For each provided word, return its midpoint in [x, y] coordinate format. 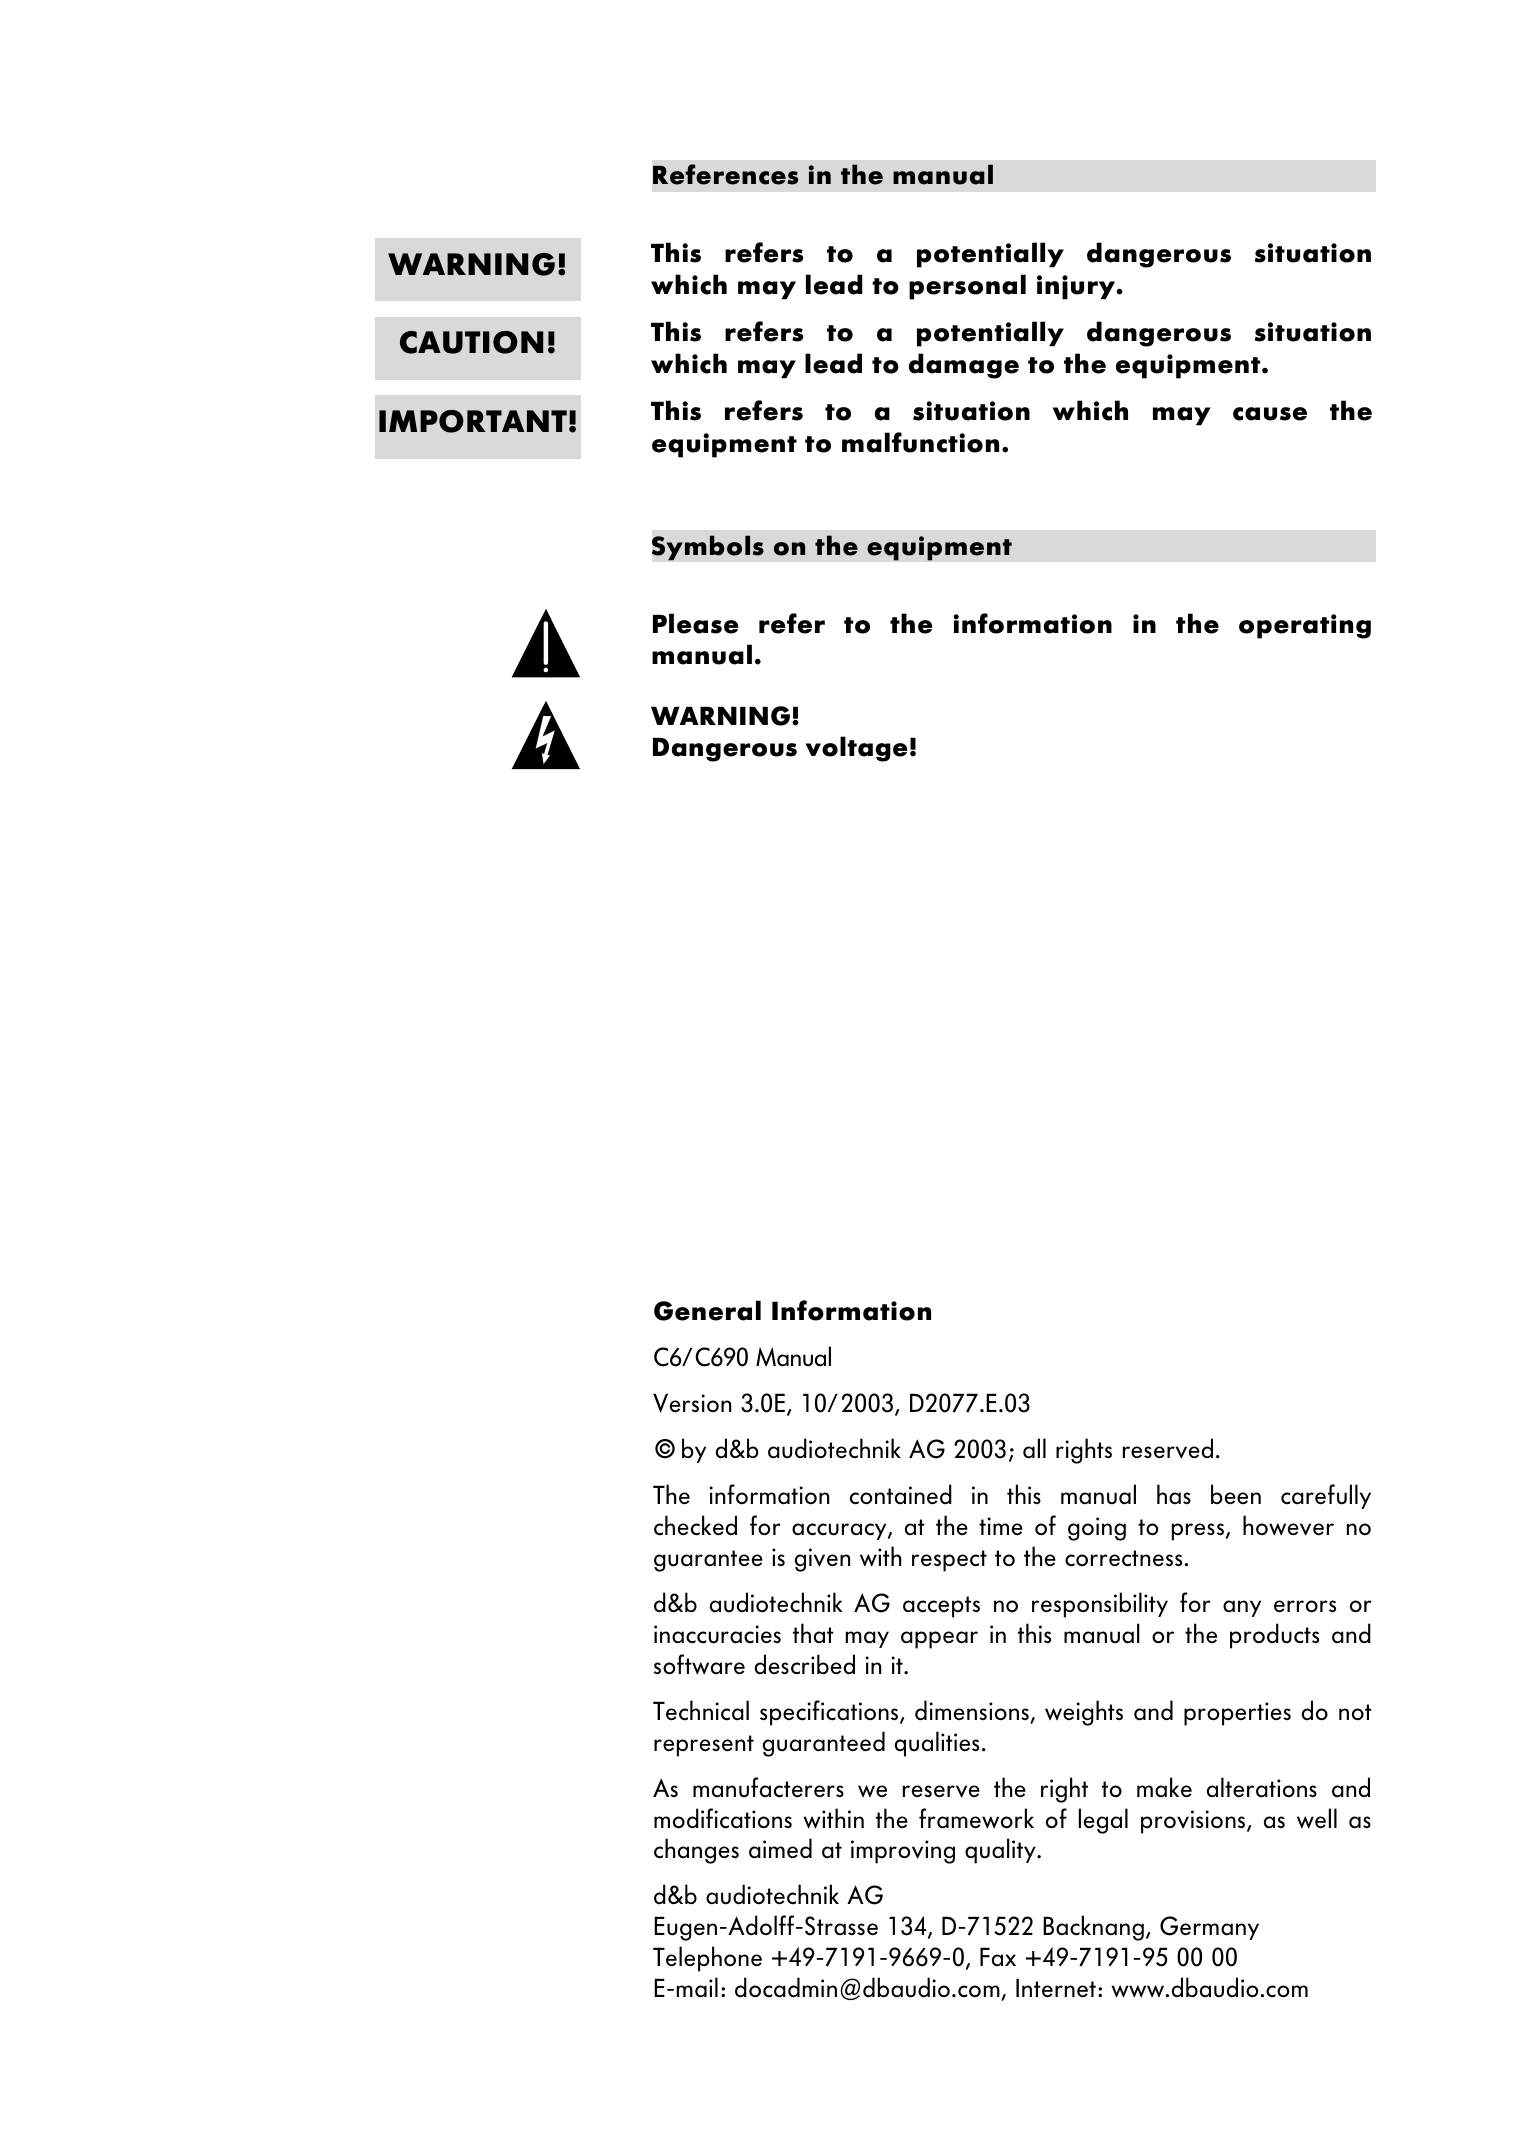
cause [1270, 414]
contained [901, 1494]
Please [696, 623]
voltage [857, 749]
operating [1305, 626]
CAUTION [471, 342]
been [1236, 1494]
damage [964, 366]
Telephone [707, 1959]
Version [692, 1403]
